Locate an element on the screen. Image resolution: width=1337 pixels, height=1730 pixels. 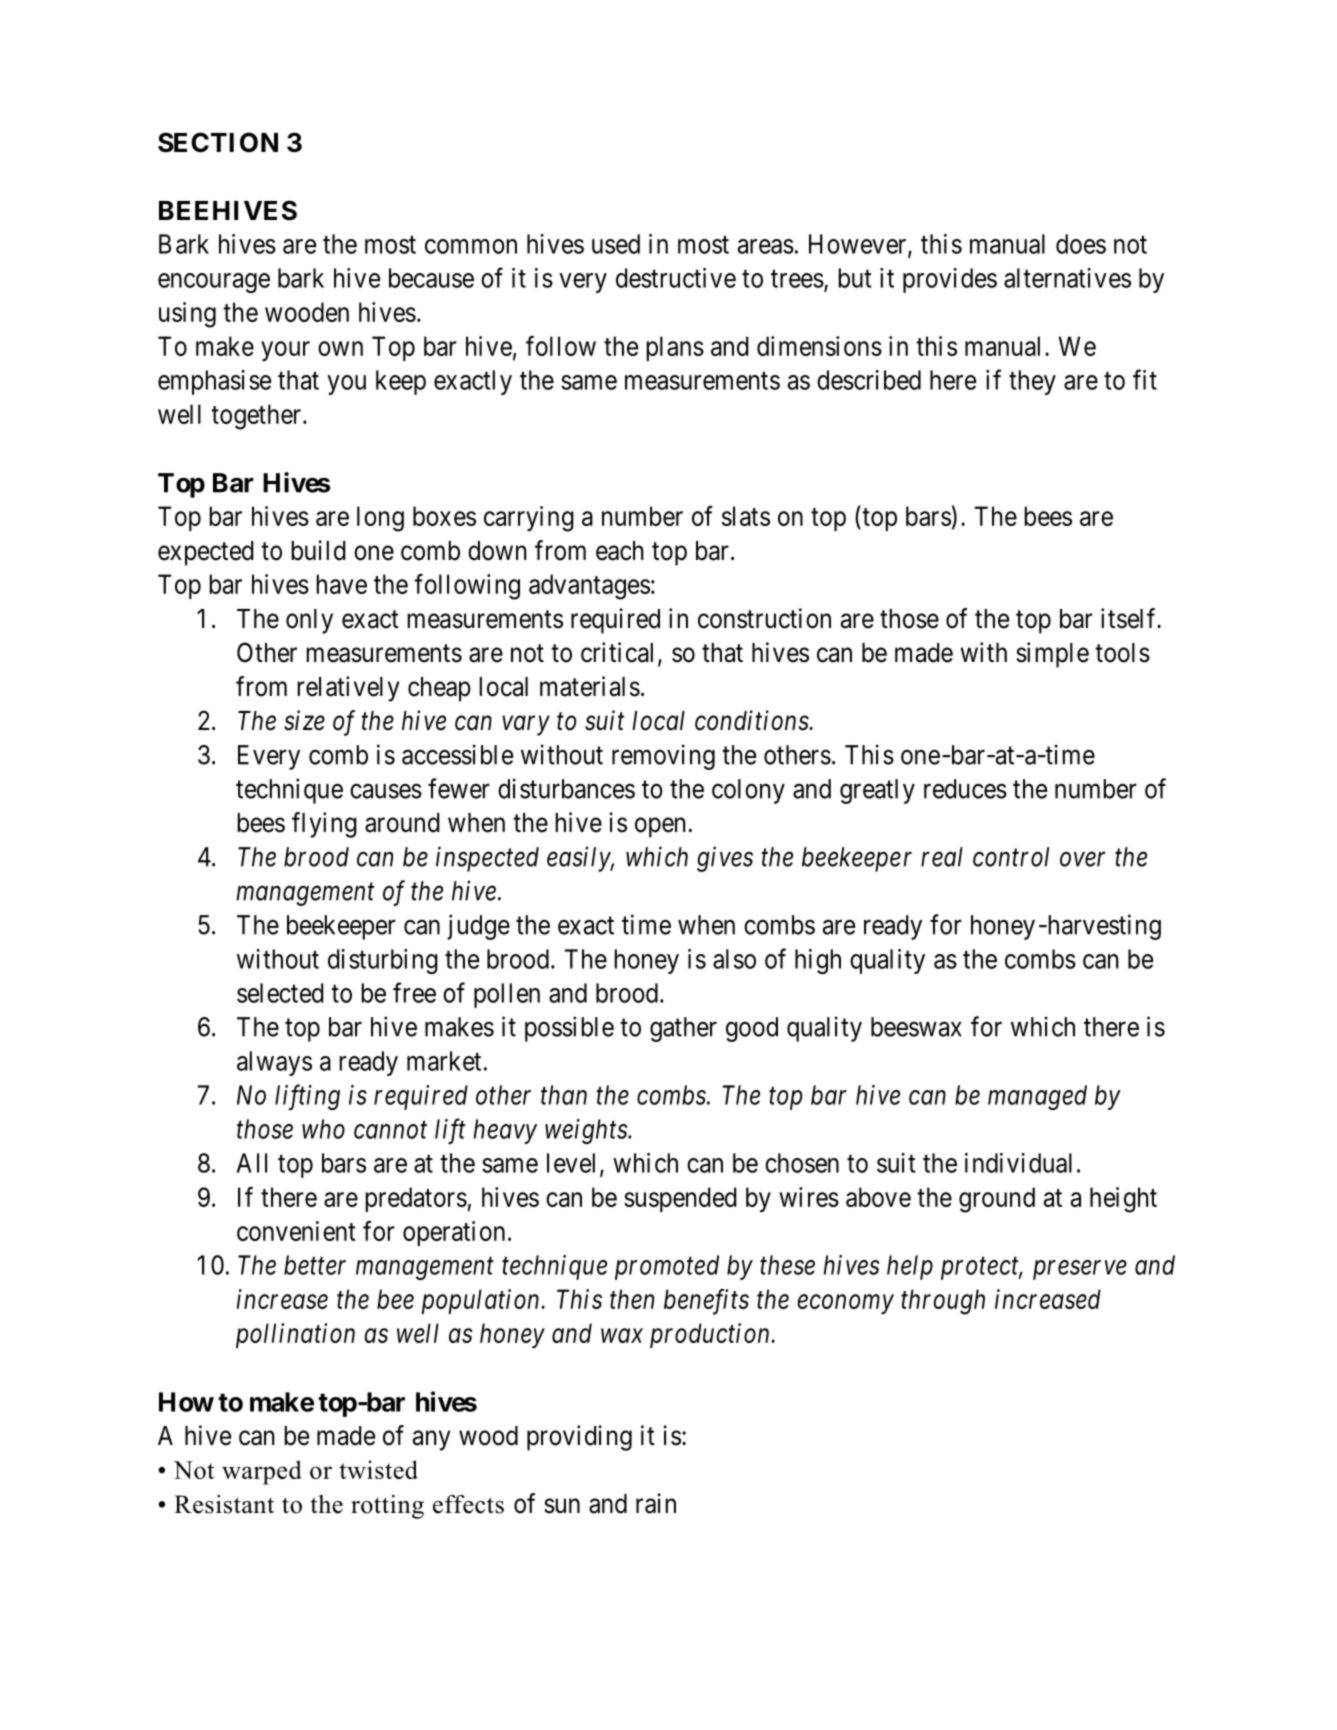
simple is located at coordinates (1052, 655).
